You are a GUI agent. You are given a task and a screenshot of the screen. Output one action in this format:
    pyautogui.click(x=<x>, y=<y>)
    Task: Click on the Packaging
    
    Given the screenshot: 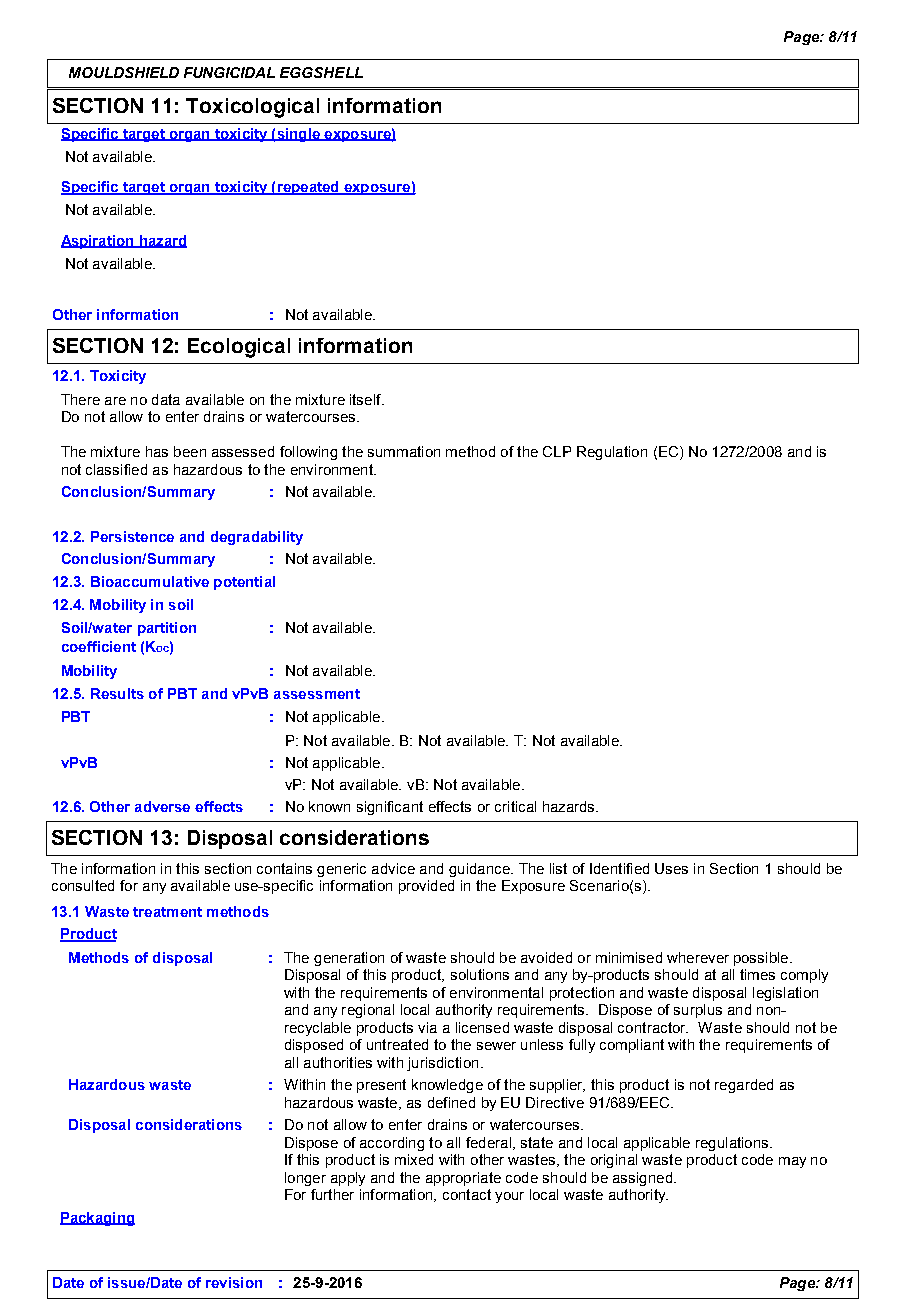 What is the action you would take?
    pyautogui.click(x=97, y=1219)
